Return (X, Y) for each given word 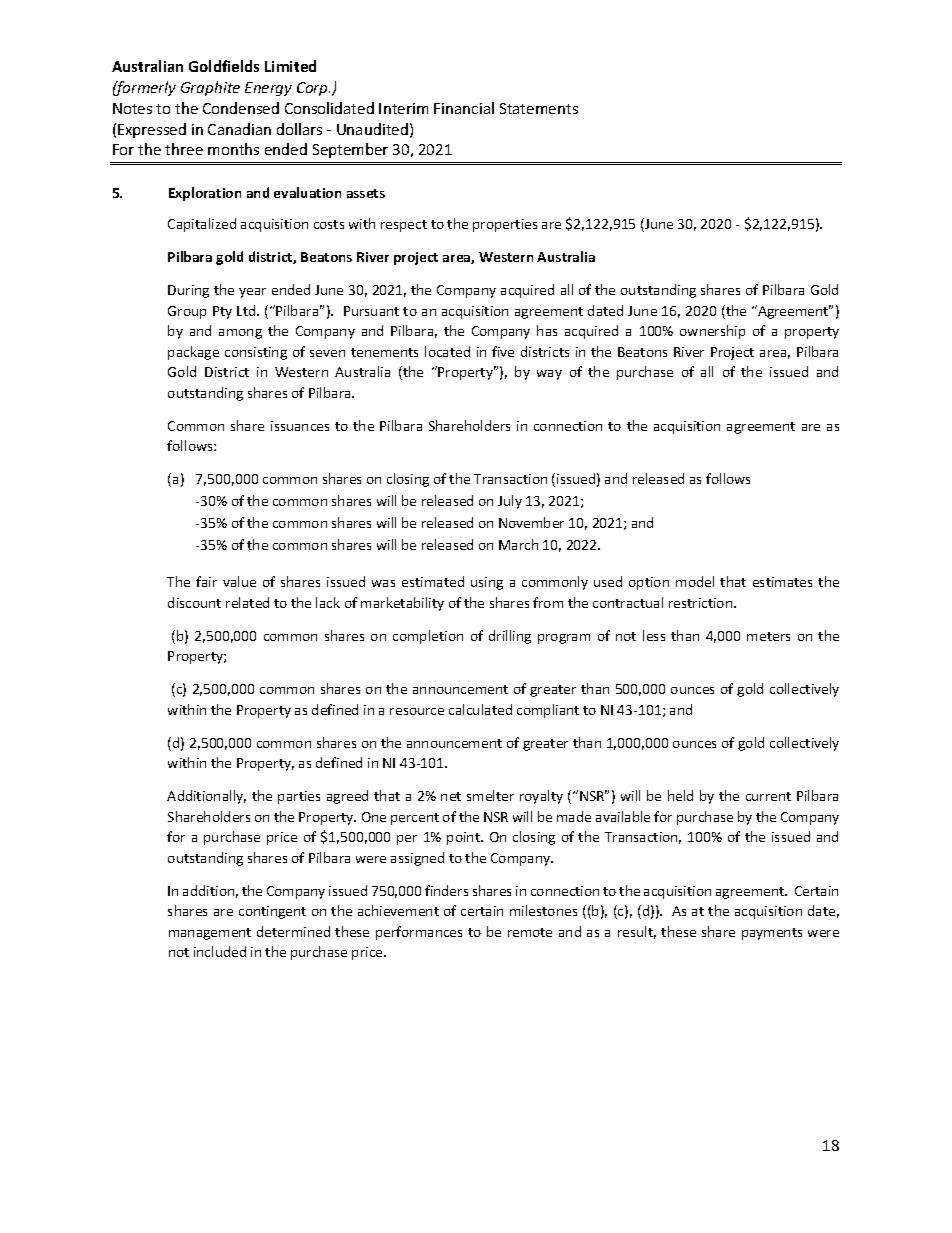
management (210, 934)
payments (772, 934)
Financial (464, 108)
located (447, 351)
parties (299, 797)
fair (206, 581)
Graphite (210, 88)
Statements (539, 108)
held (680, 795)
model (695, 581)
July (510, 502)
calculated (480, 709)
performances (419, 933)
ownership (712, 332)
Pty (222, 312)
